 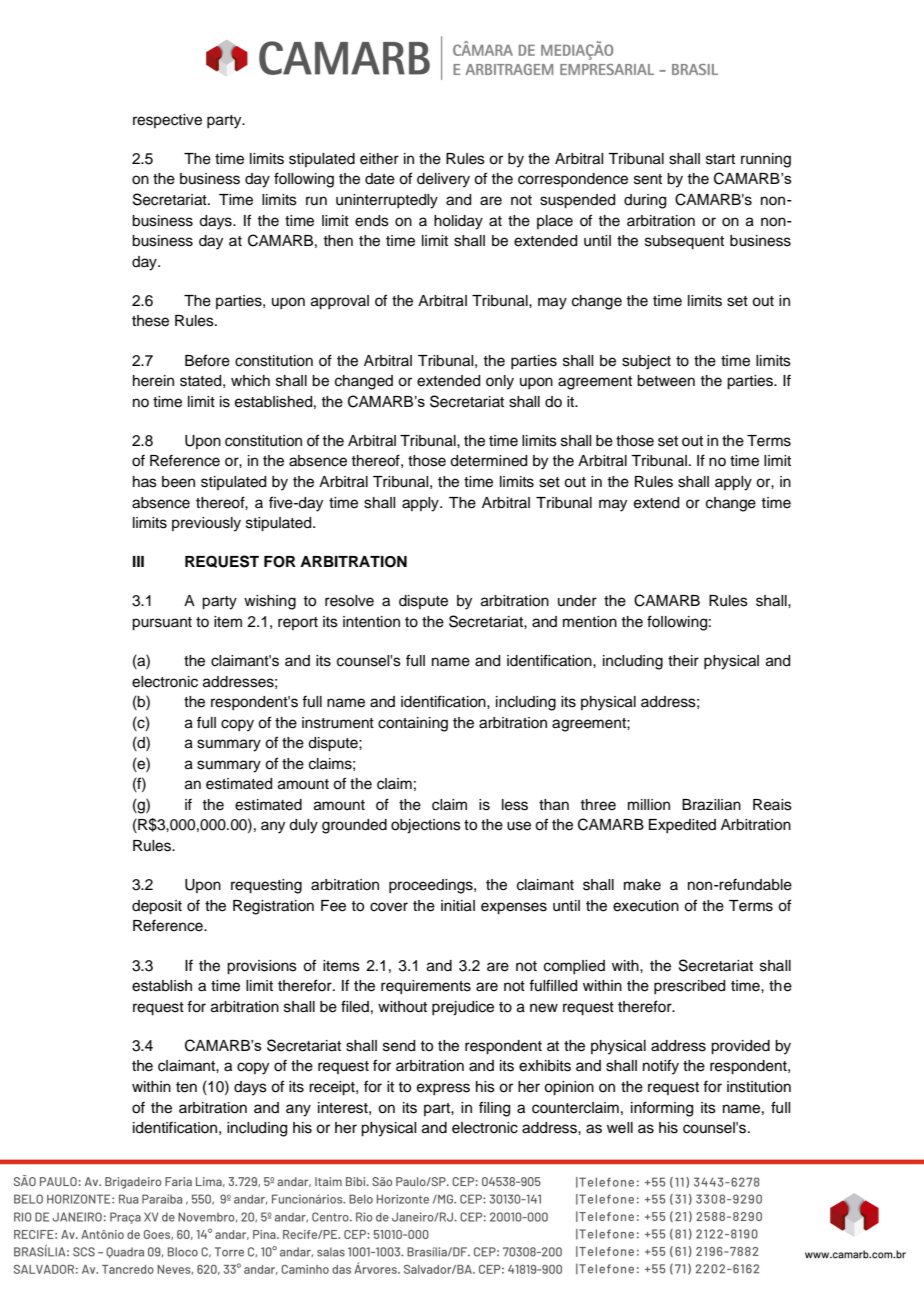 I want to click on receipt, so click(x=333, y=1088).
